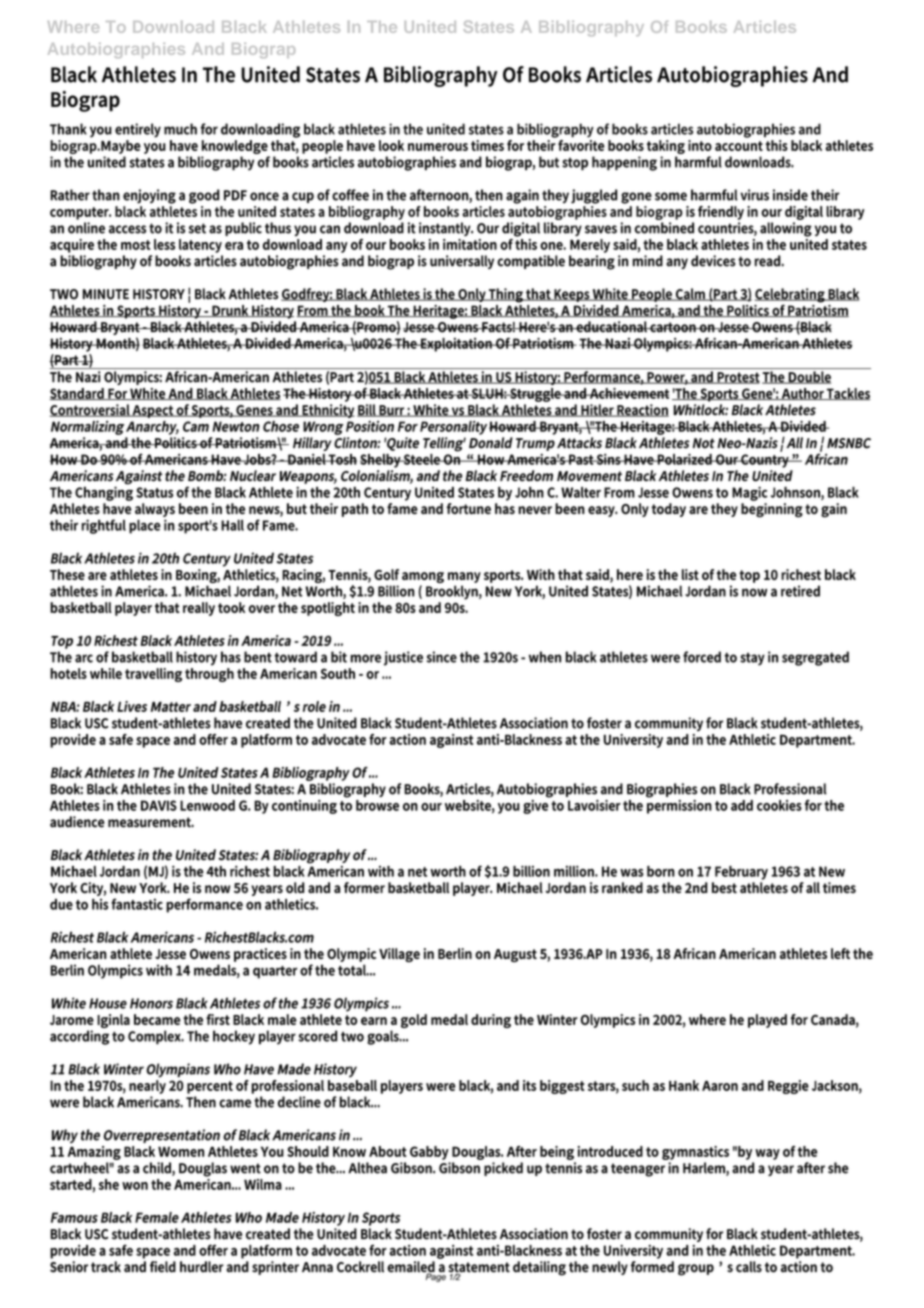 Image resolution: width=924 pixels, height=1308 pixels. I want to click on former, so click(364, 888).
